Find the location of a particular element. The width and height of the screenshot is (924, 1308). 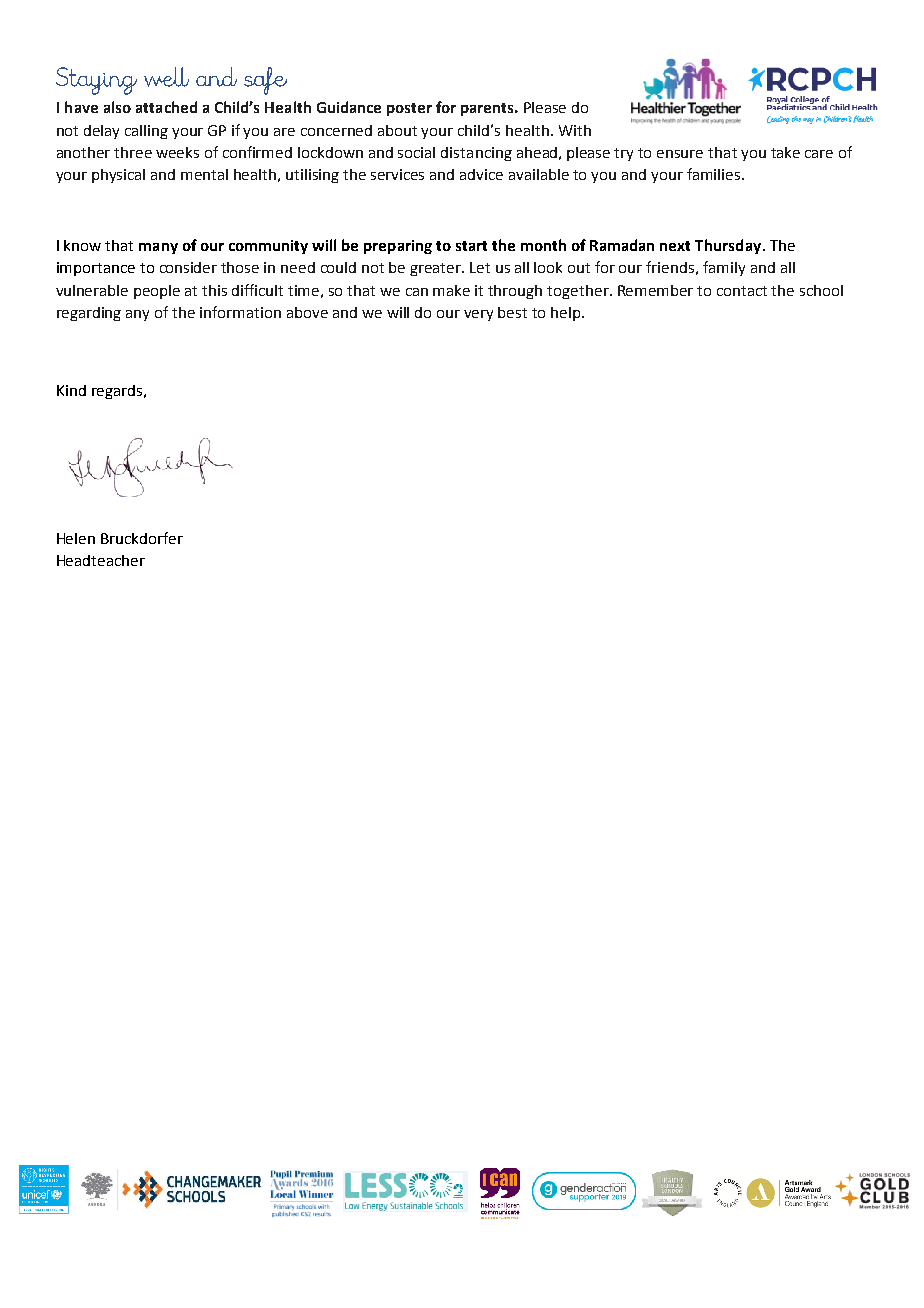

many is located at coordinates (158, 248).
